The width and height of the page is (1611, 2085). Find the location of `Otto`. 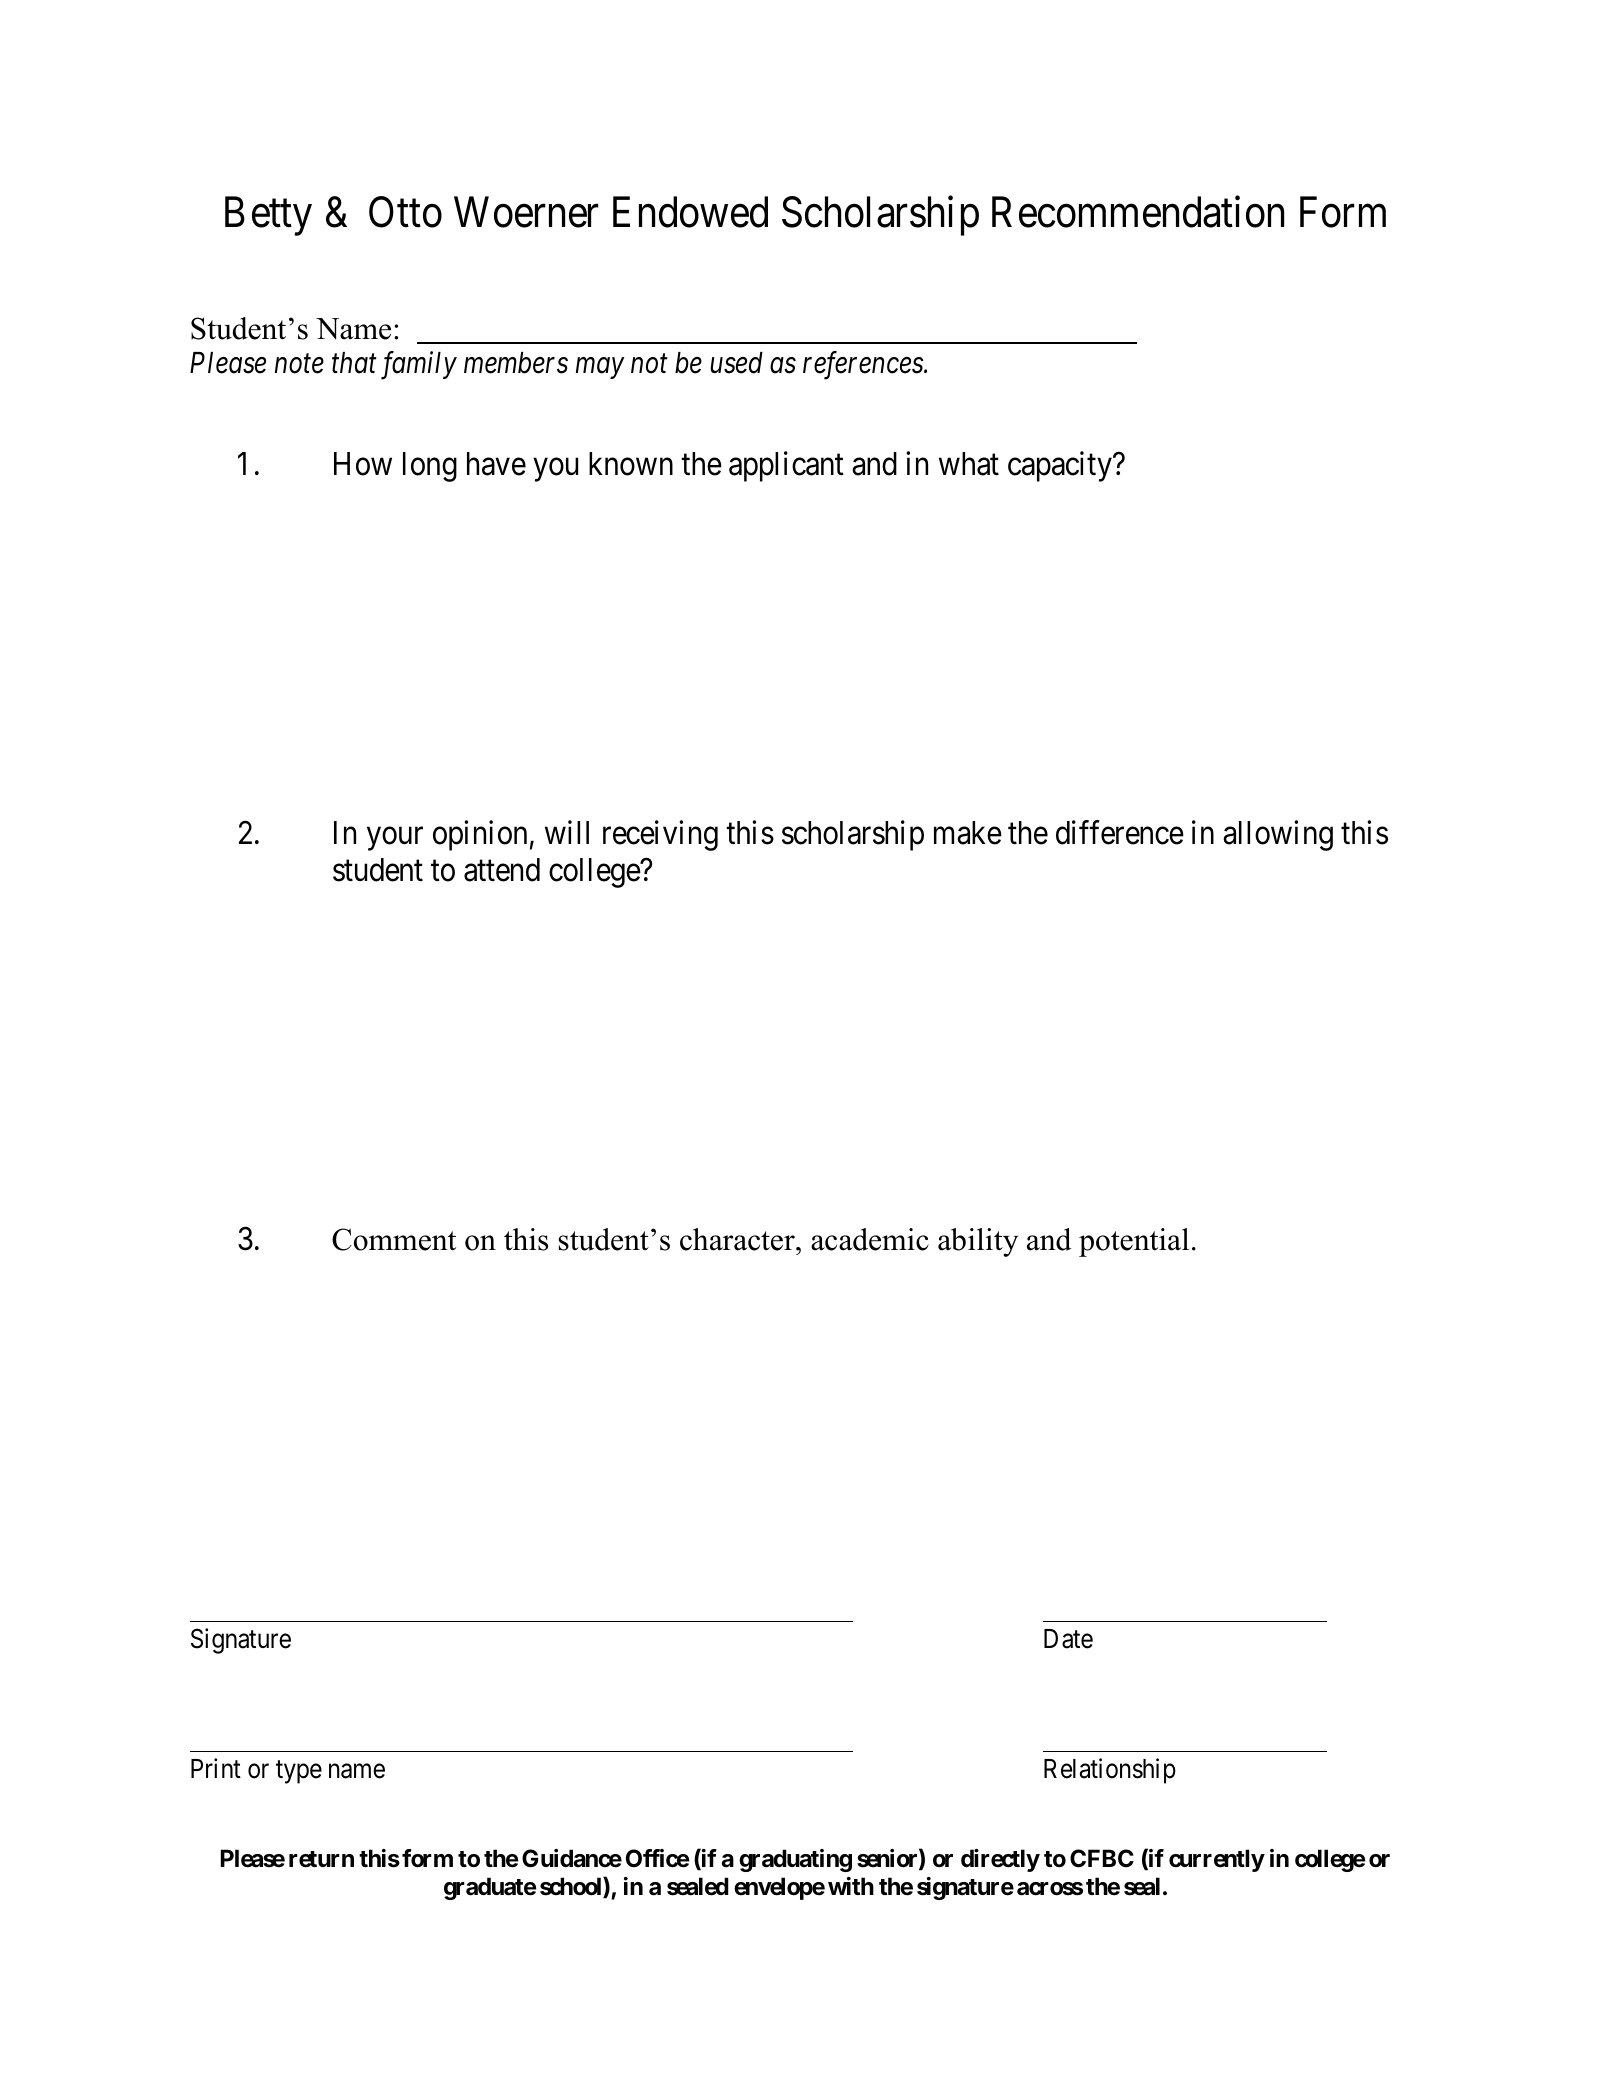

Otto is located at coordinates (405, 212).
